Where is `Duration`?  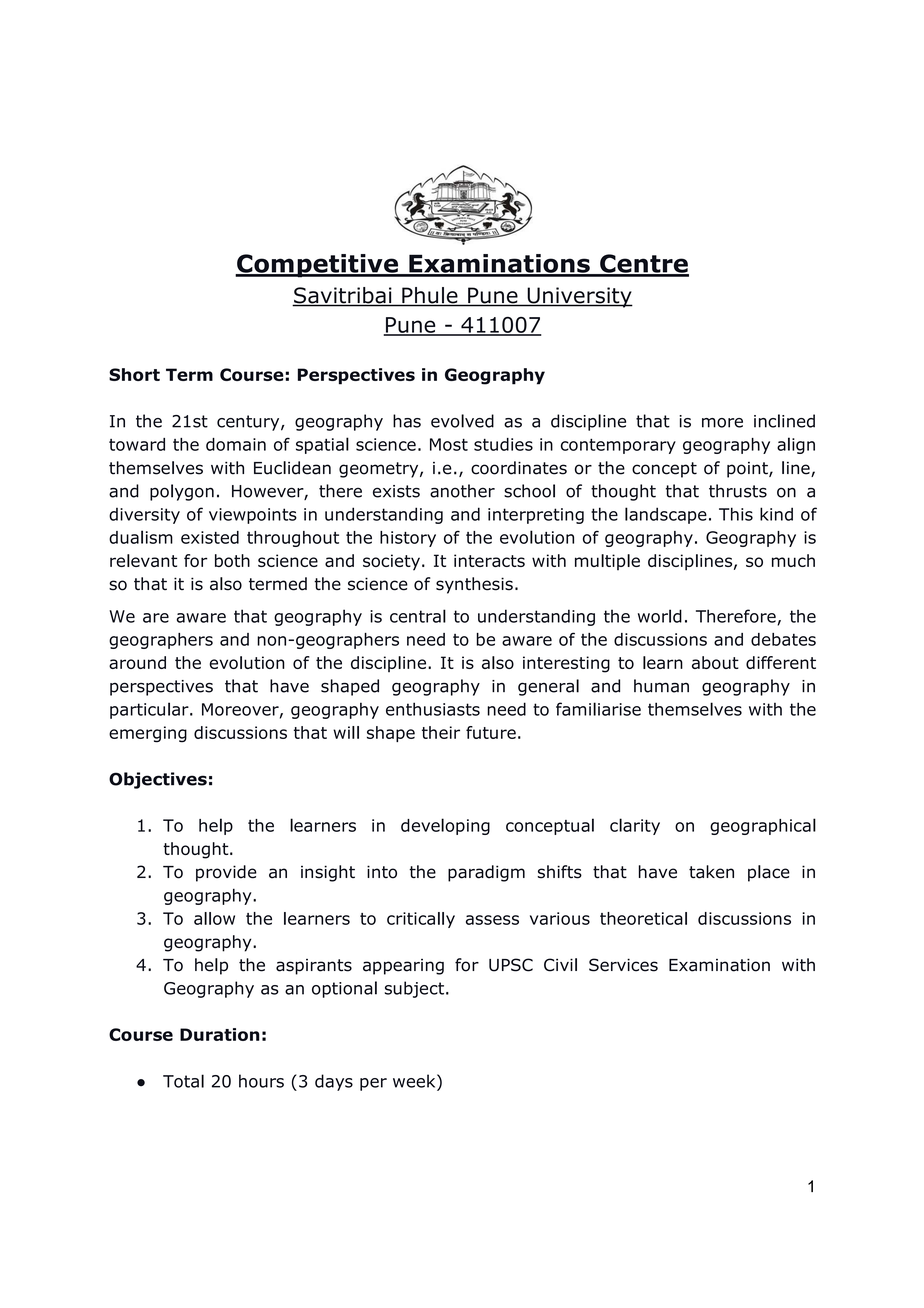
Duration is located at coordinates (220, 1034).
